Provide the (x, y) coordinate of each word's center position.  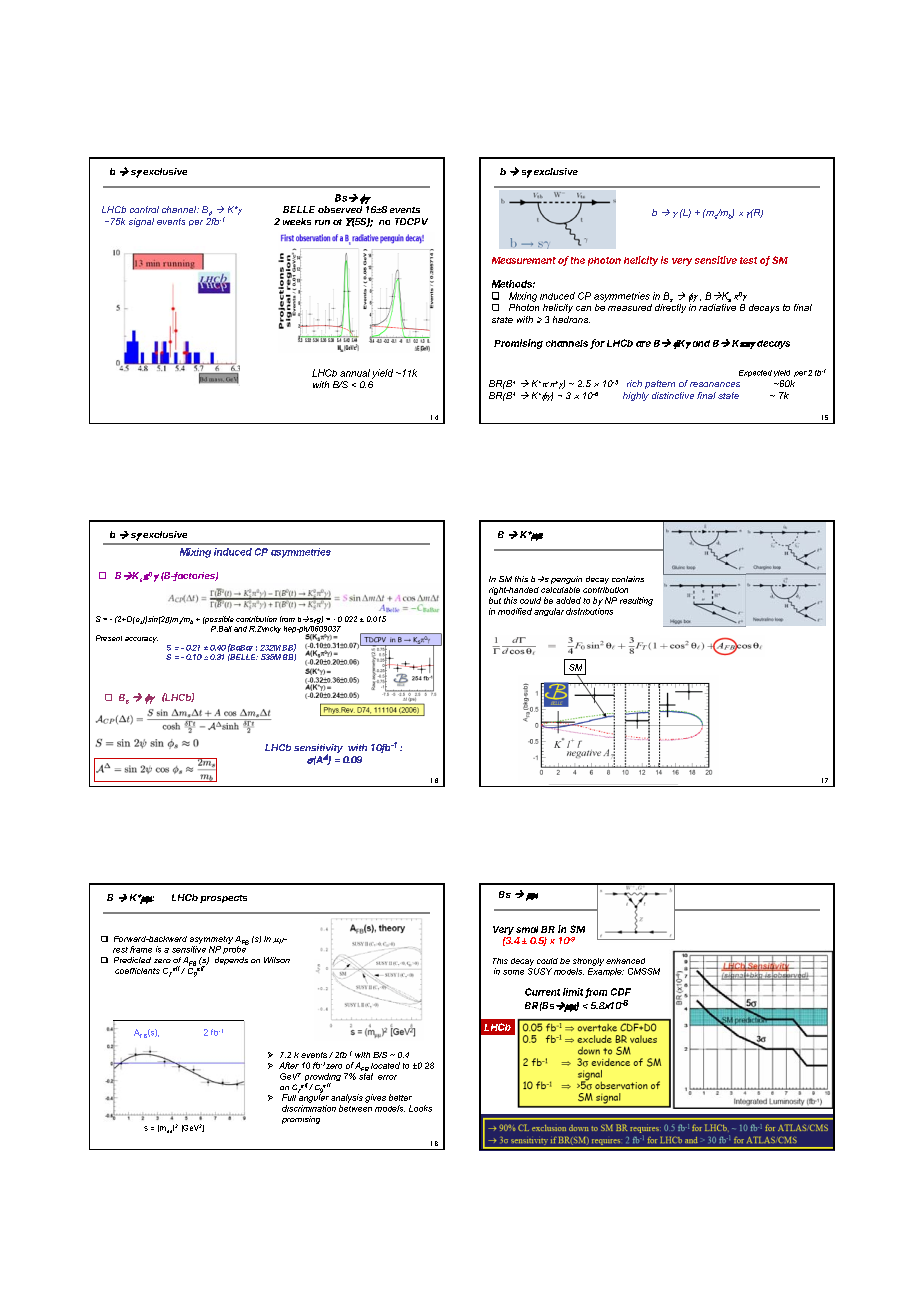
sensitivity (318, 750)
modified (515, 611)
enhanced (625, 961)
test (748, 260)
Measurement (524, 260)
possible (218, 620)
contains (628, 579)
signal (141, 222)
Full (289, 1097)
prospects (223, 899)
